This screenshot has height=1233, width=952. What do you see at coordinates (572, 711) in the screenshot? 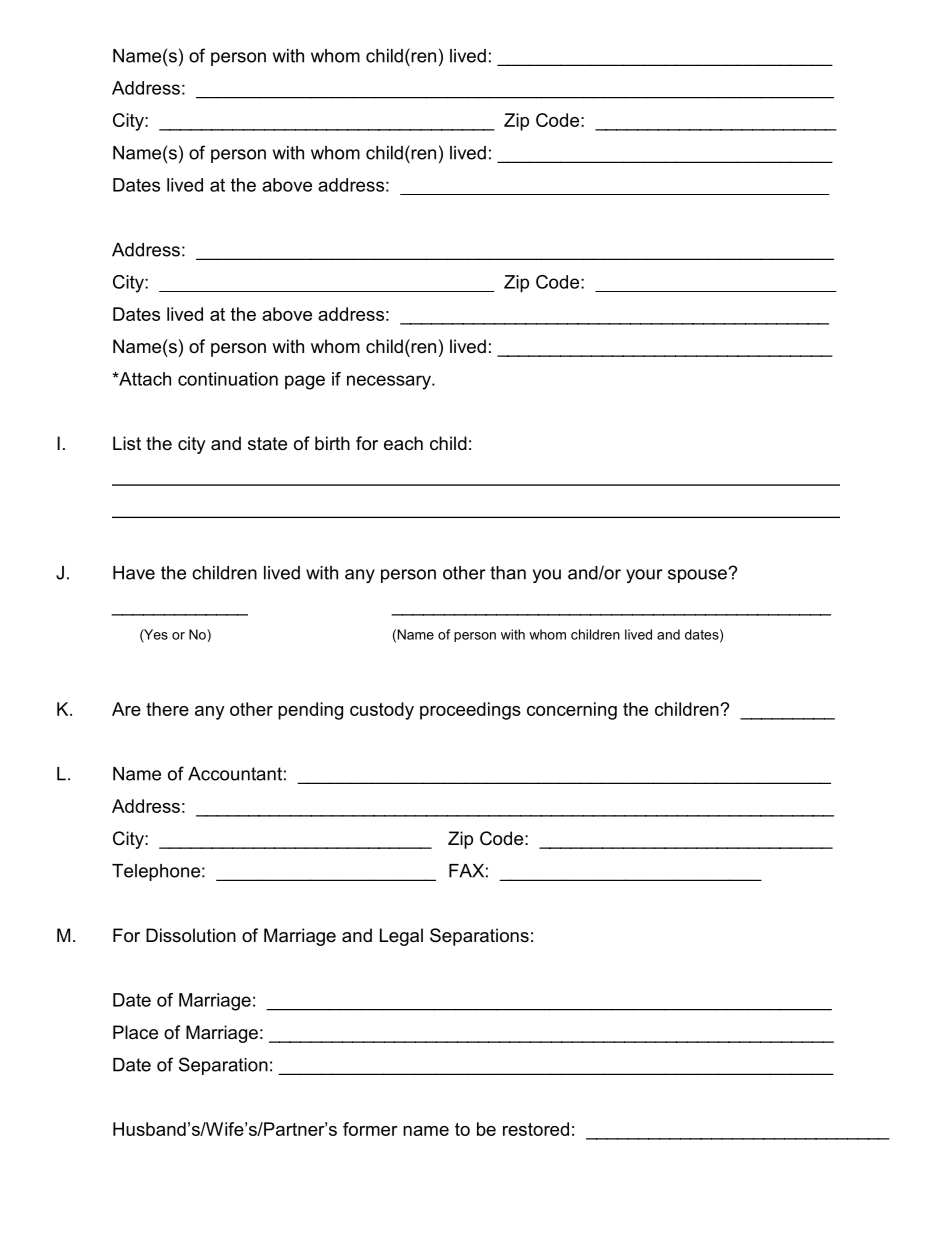
I see `concerning` at bounding box center [572, 711].
